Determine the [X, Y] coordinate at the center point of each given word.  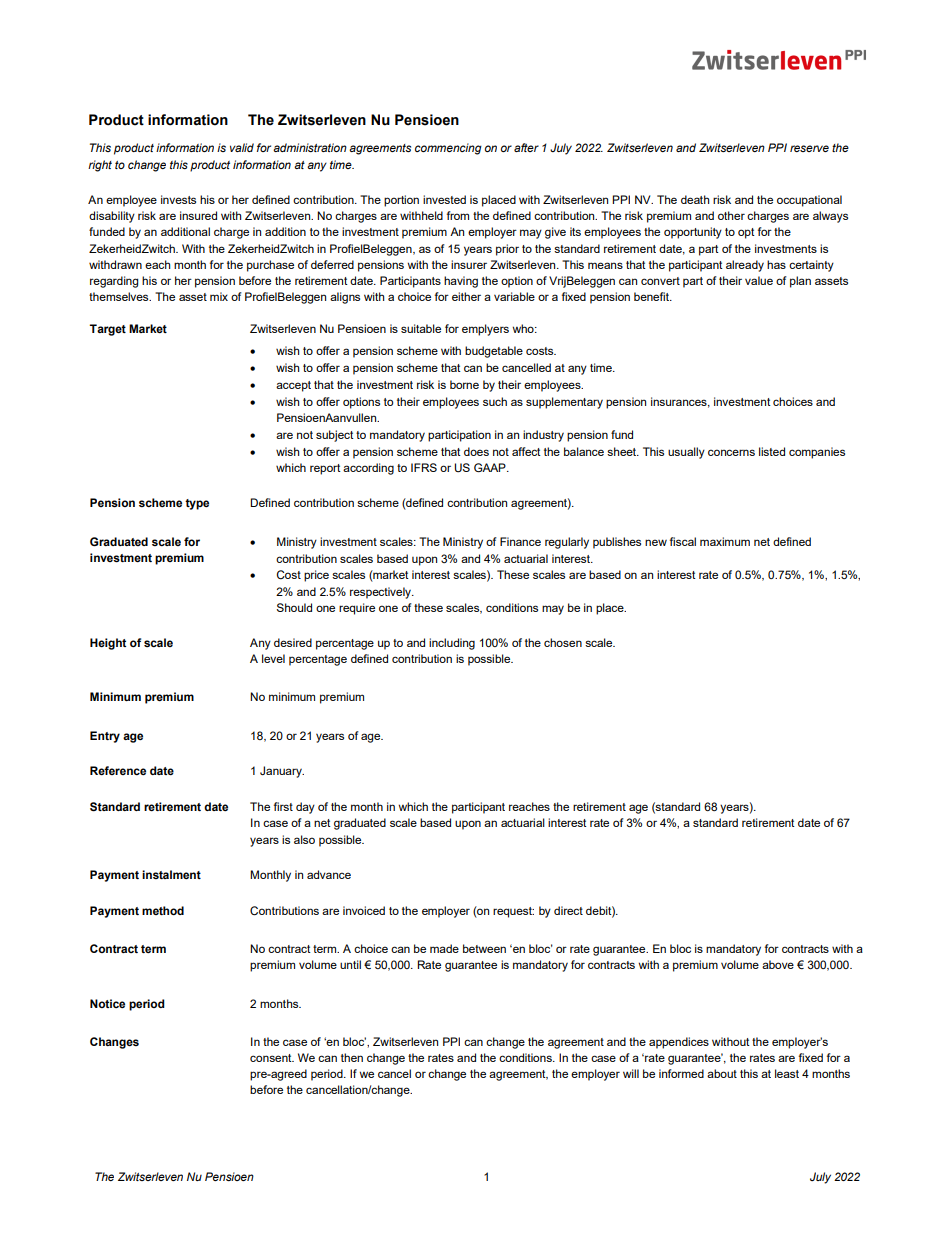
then [352, 1057]
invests [178, 199]
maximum [725, 541]
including [452, 644]
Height [108, 644]
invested [444, 199]
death [695, 199]
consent [272, 1058]
